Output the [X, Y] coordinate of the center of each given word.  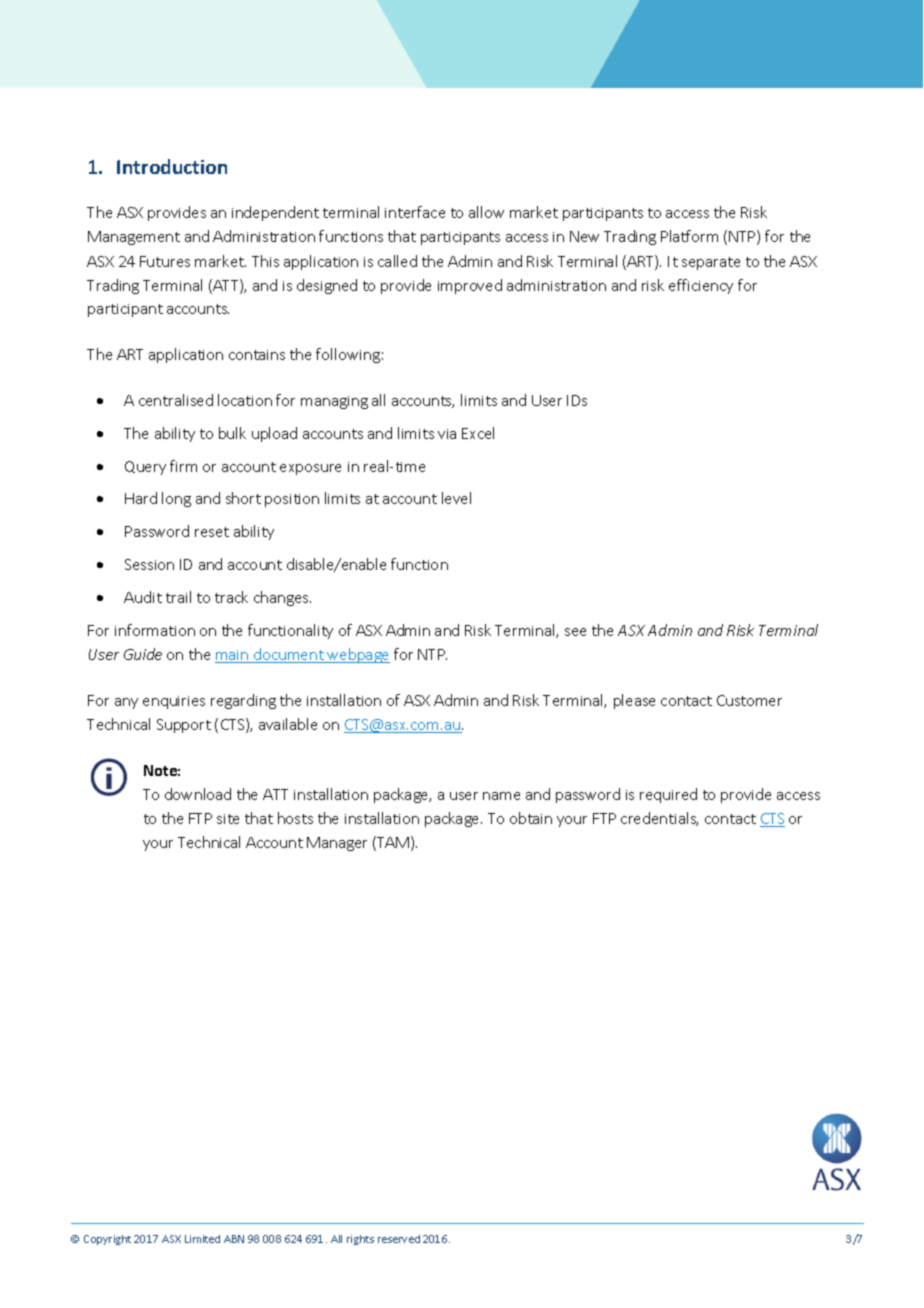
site [228, 819]
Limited [202, 1239]
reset [212, 532]
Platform [689, 236]
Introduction [172, 166]
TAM [392, 843]
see [575, 632]
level [456, 498]
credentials [659, 819]
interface [415, 212]
